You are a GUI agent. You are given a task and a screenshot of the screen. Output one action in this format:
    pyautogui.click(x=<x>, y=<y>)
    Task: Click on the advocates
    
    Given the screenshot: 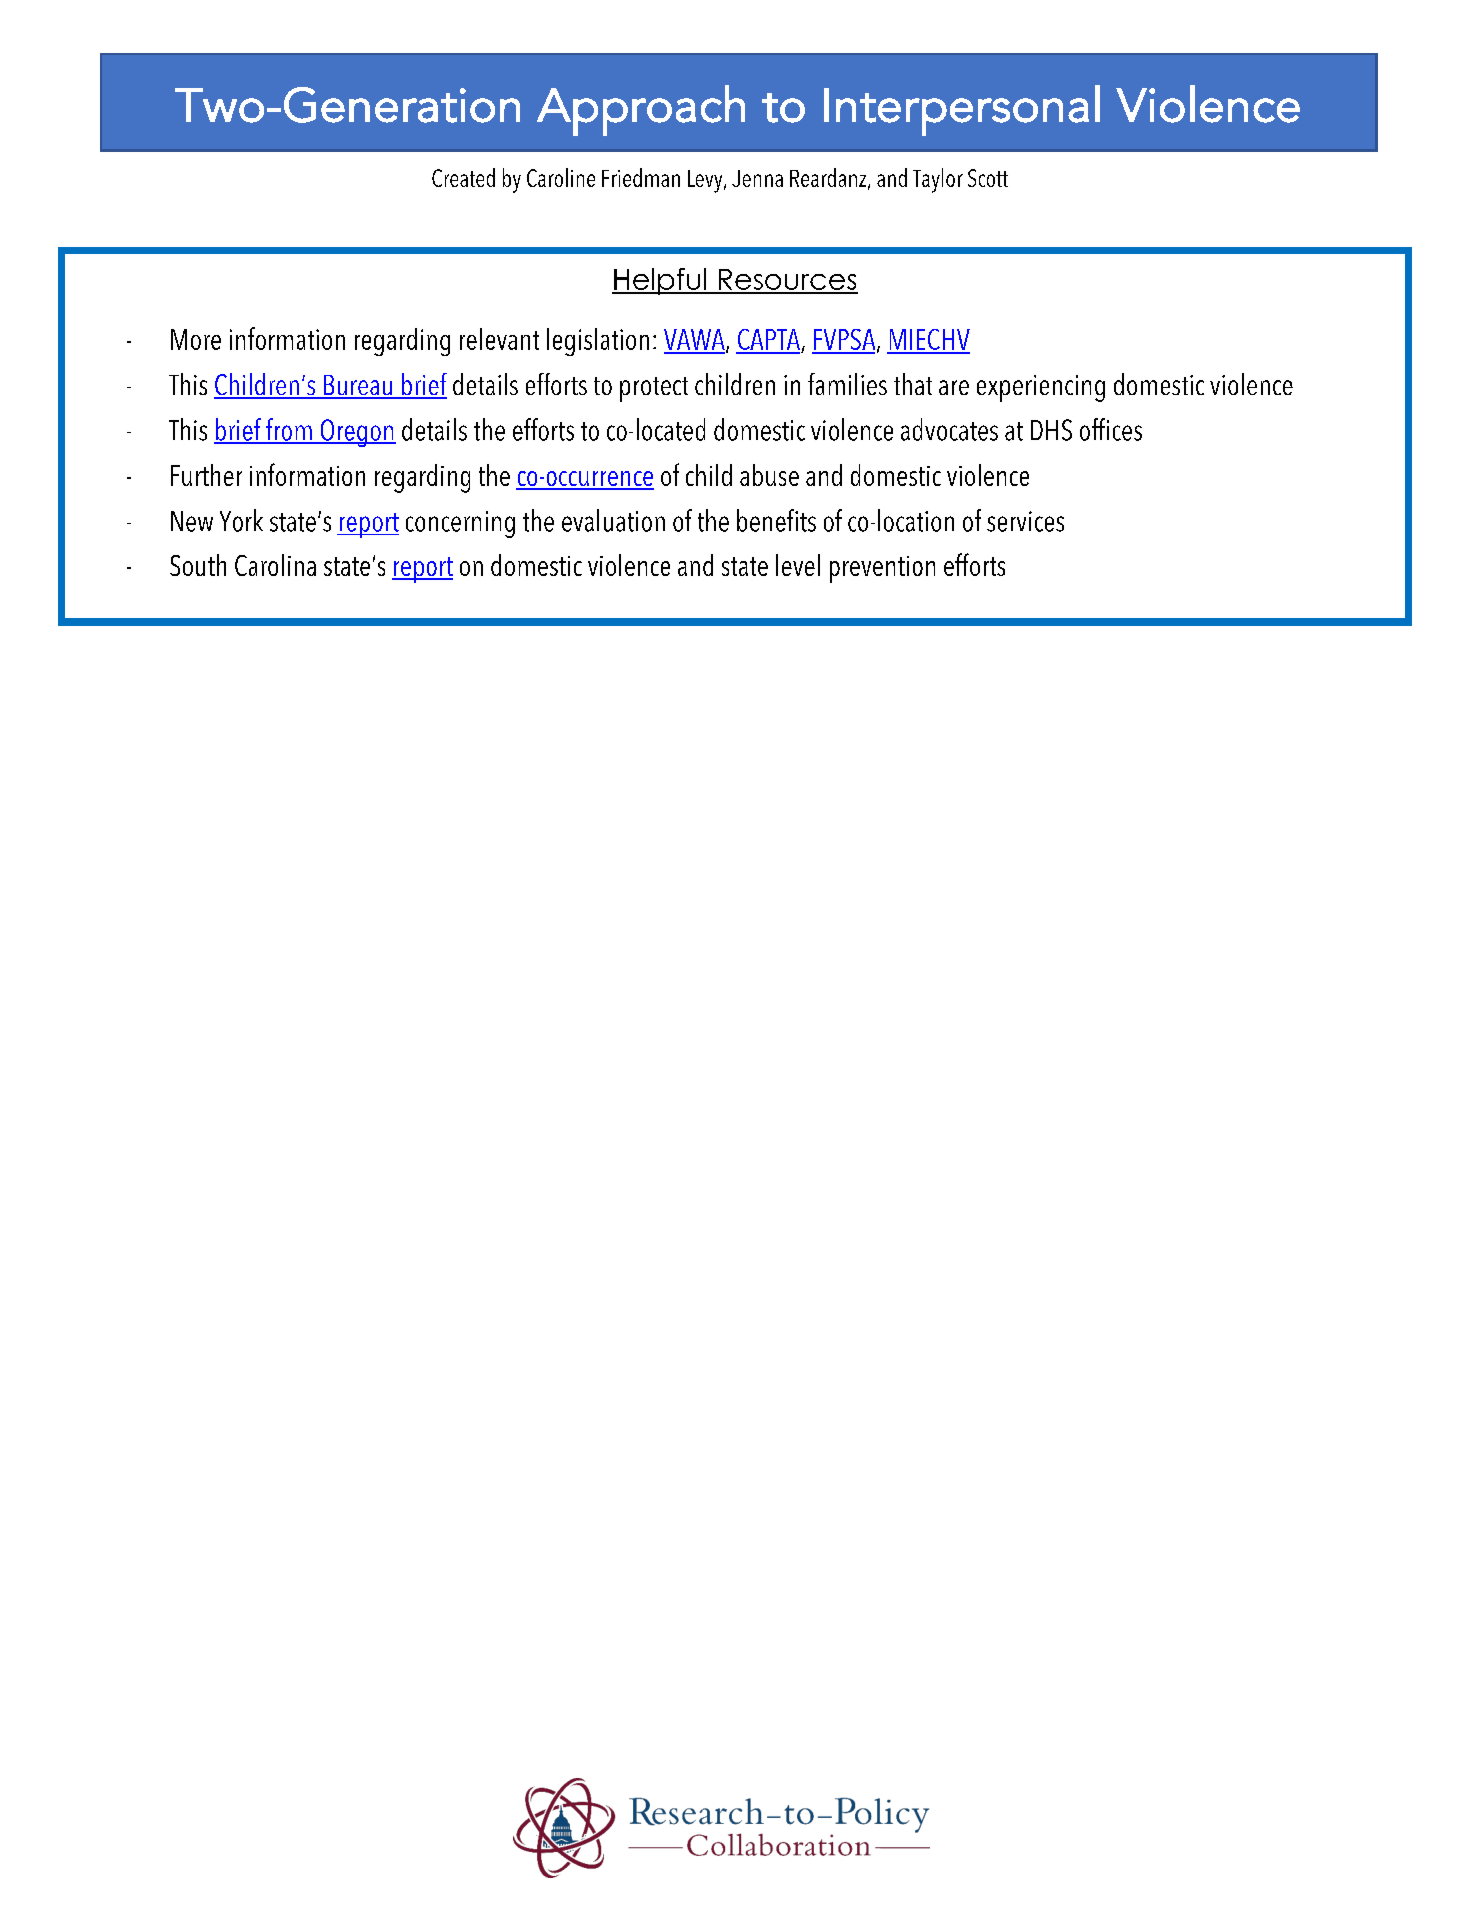 What is the action you would take?
    pyautogui.click(x=949, y=429)
